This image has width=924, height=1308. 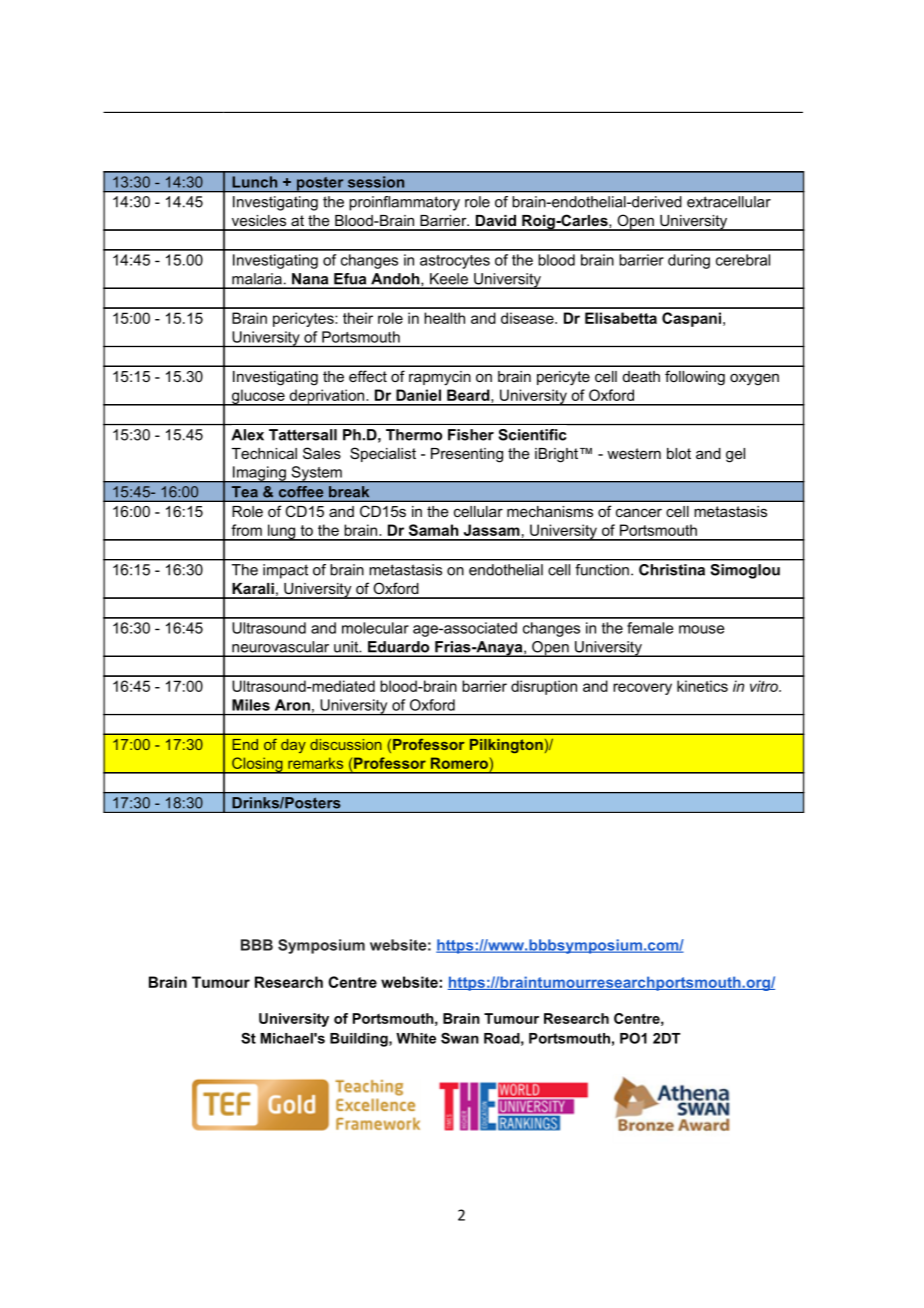 What do you see at coordinates (679, 453) in the image?
I see `blot` at bounding box center [679, 453].
